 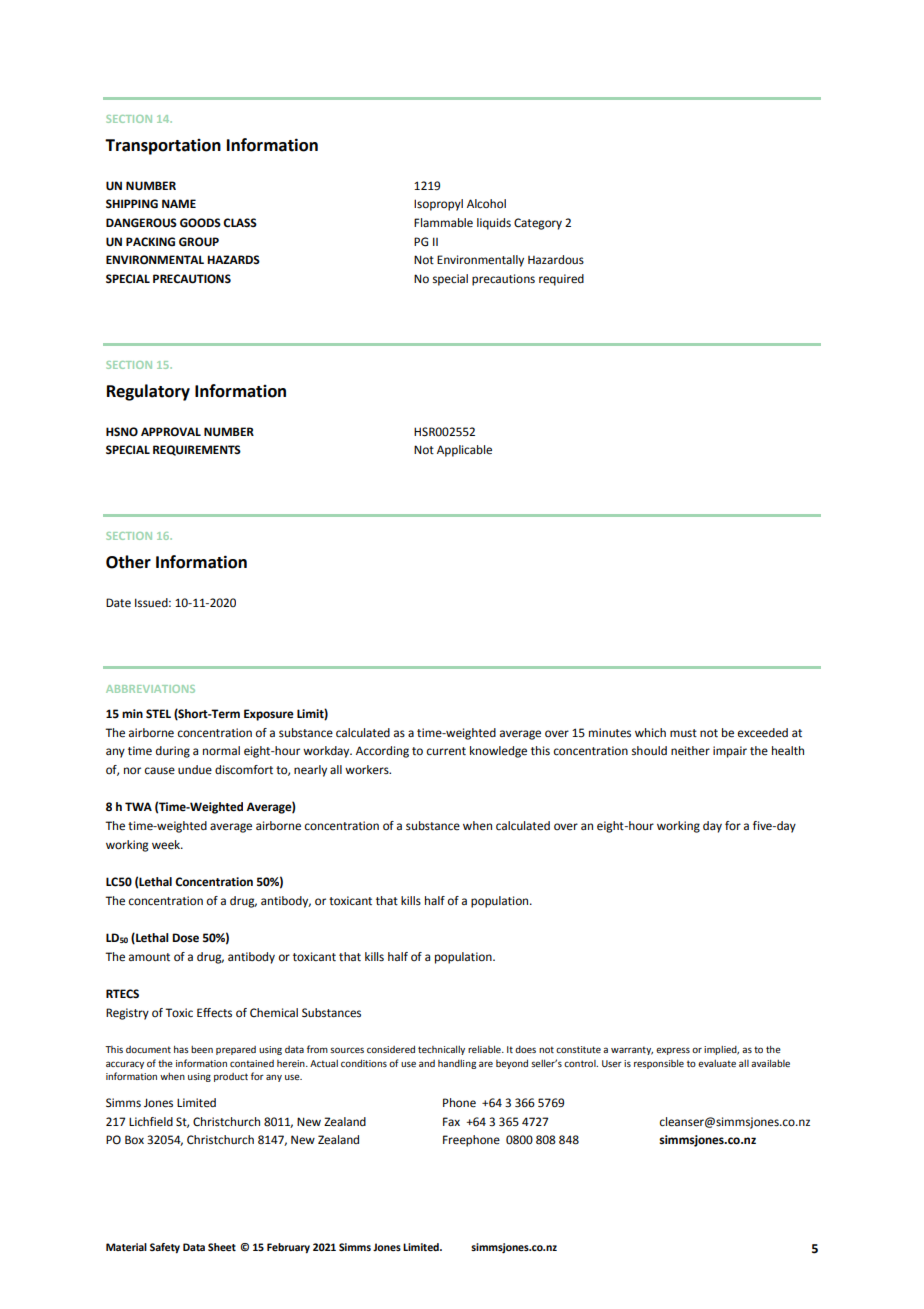 What do you see at coordinates (451, 1121) in the screenshot?
I see `Fax` at bounding box center [451, 1121].
